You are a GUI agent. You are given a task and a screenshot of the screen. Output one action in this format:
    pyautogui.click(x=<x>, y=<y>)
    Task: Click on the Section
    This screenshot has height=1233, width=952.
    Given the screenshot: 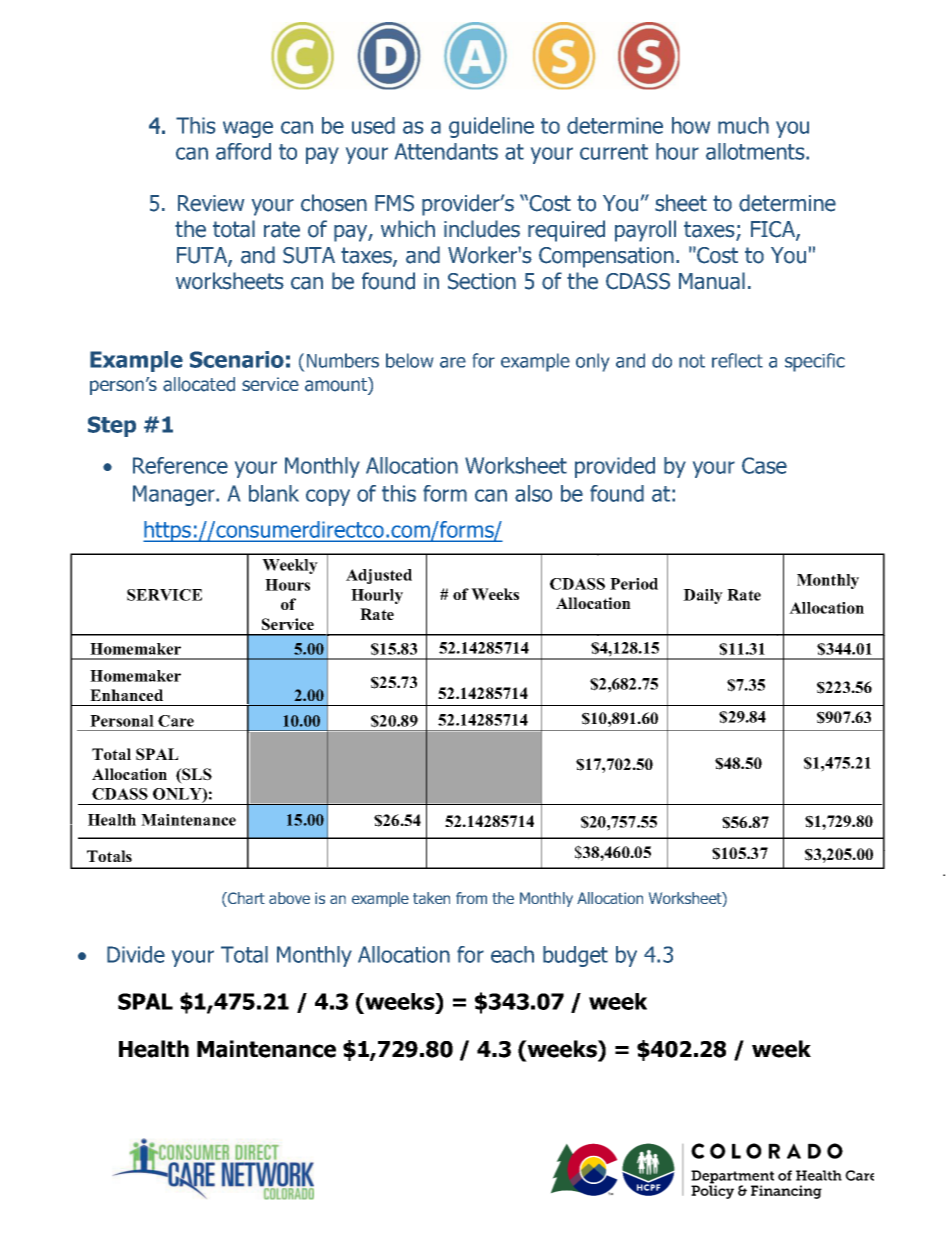 What is the action you would take?
    pyautogui.click(x=482, y=281)
